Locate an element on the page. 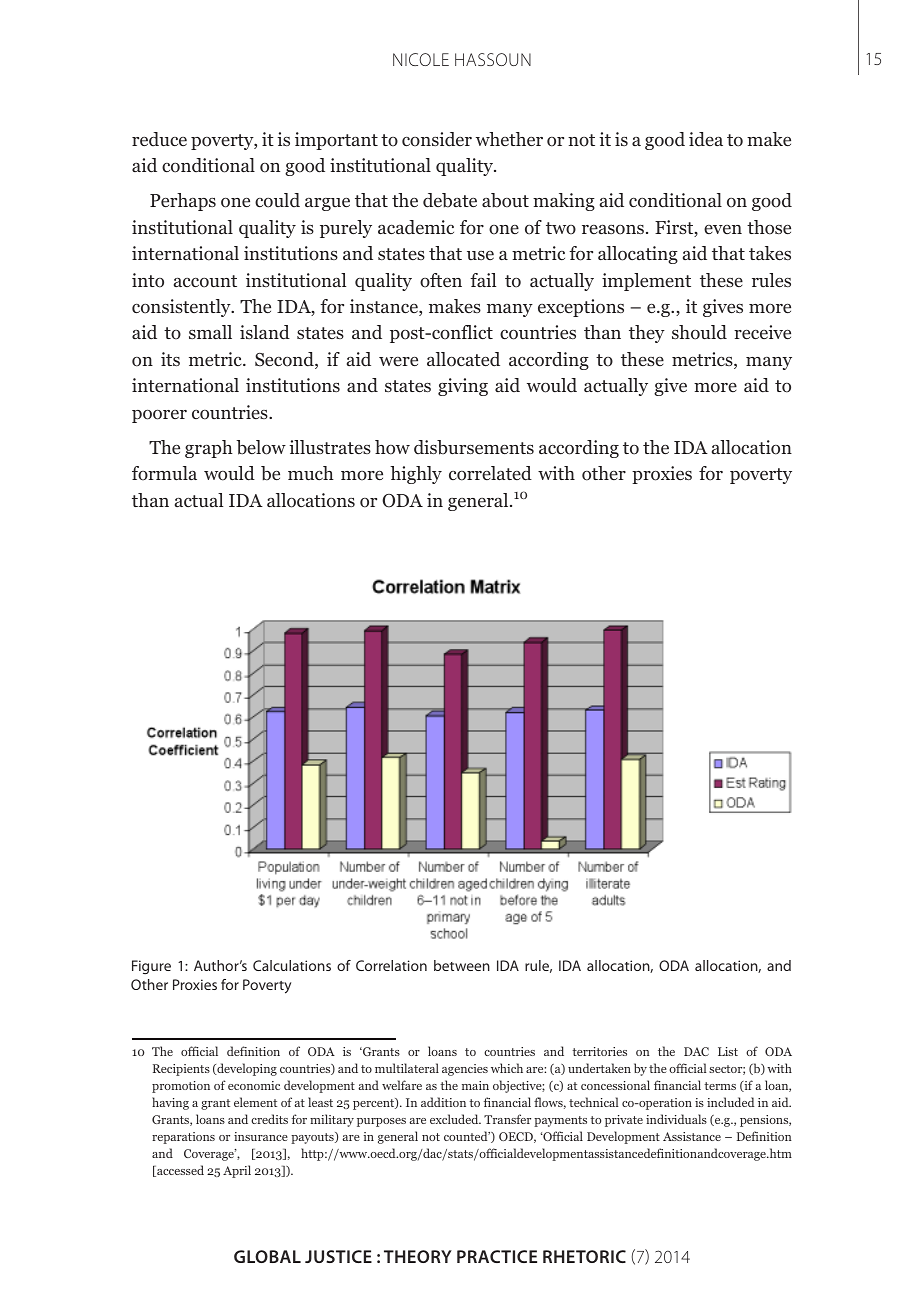 The image size is (924, 1308). should is located at coordinates (699, 332).
